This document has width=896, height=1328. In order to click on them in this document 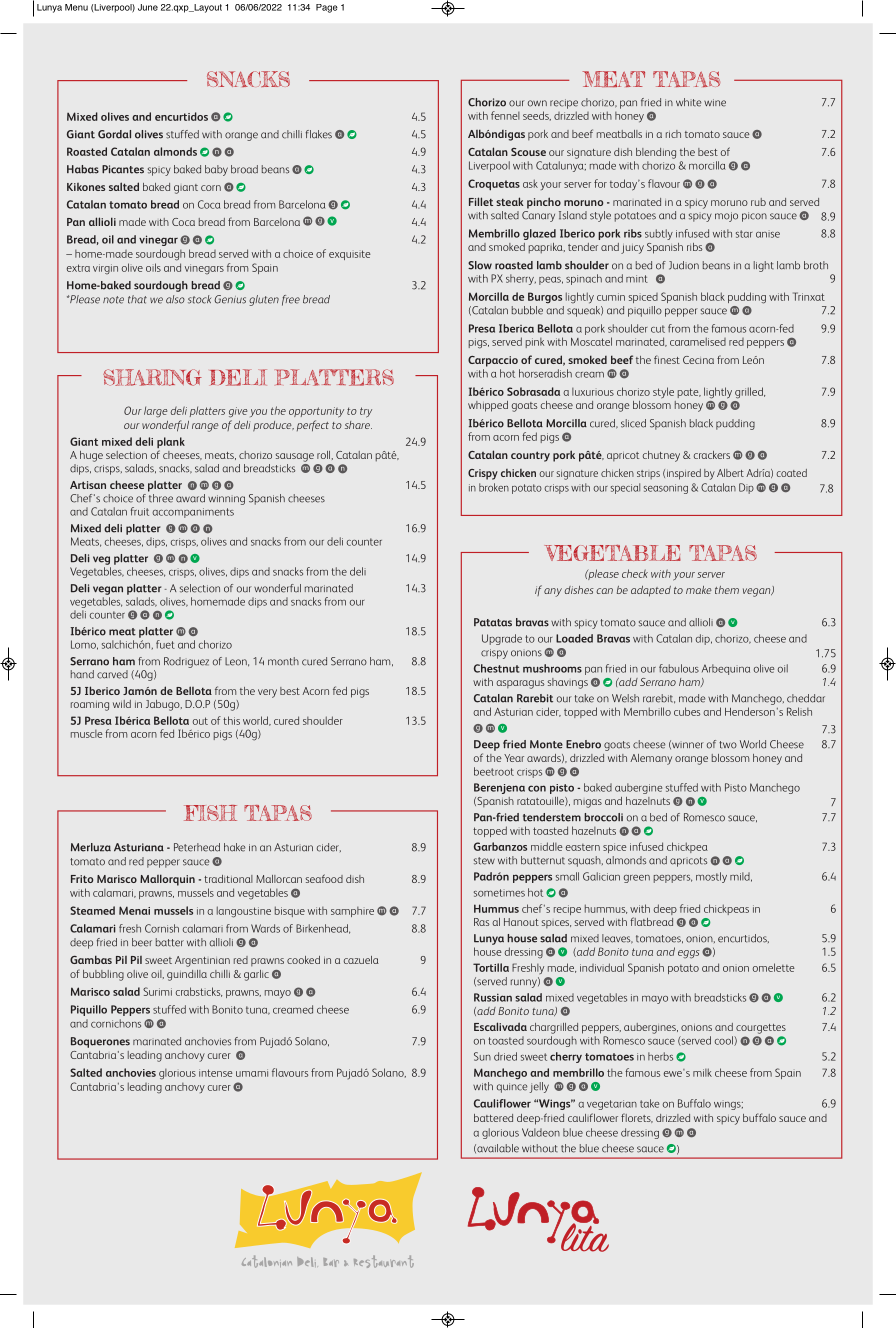, I will do `click(727, 590)`.
